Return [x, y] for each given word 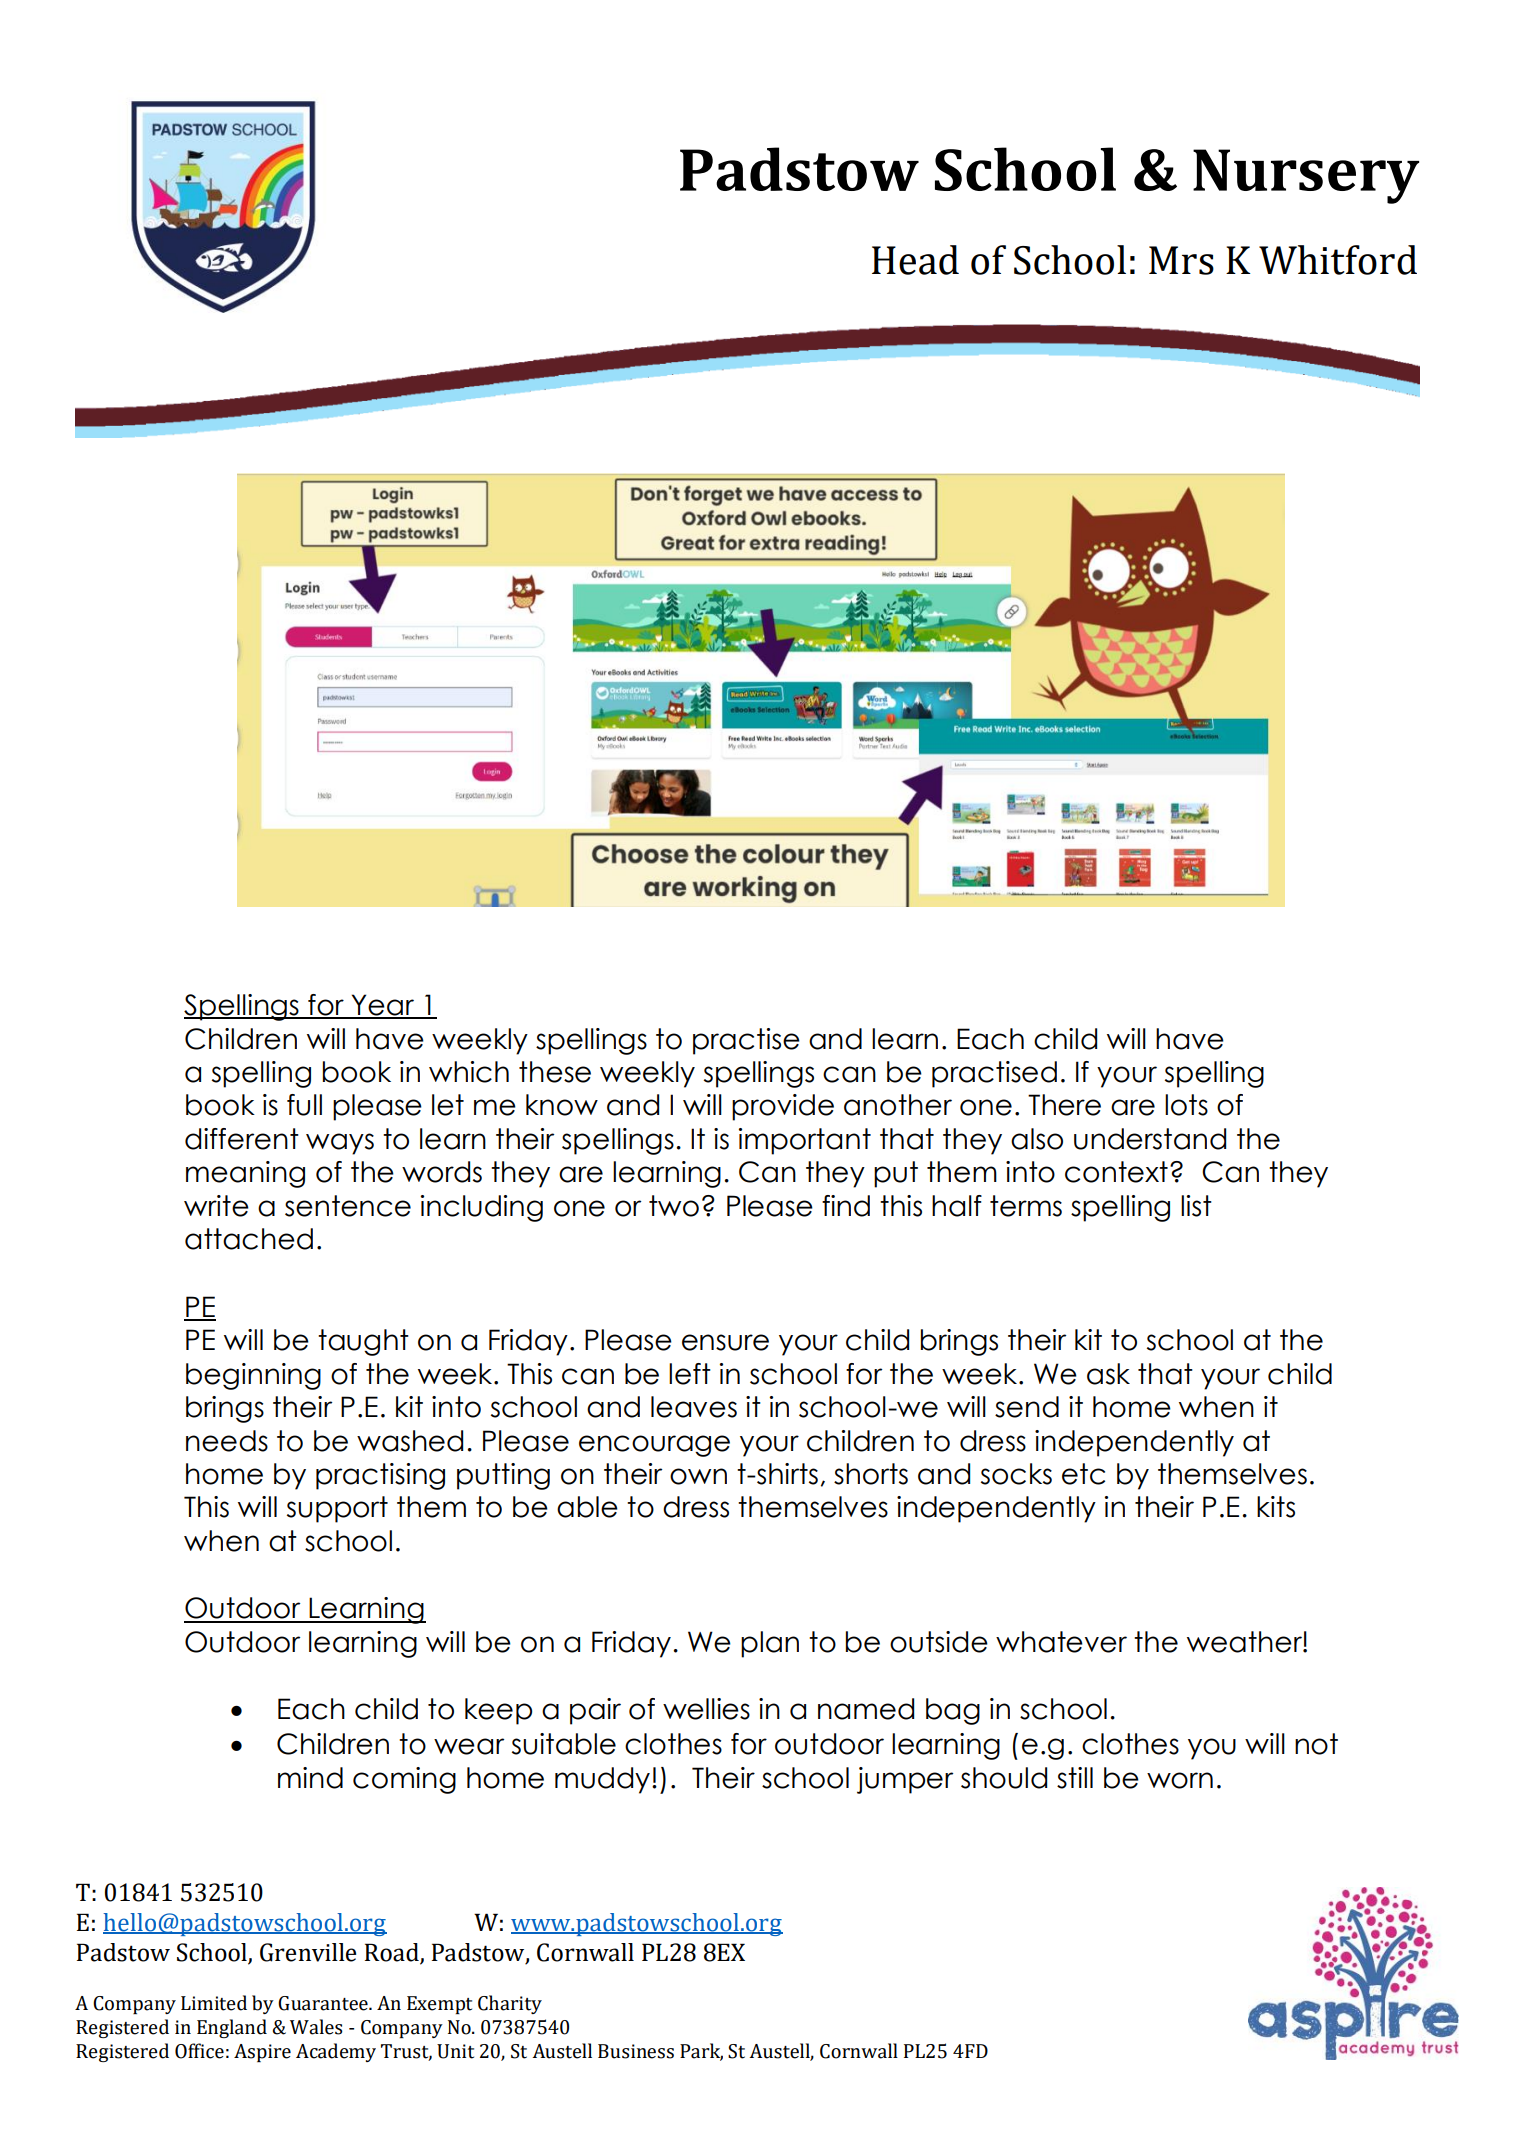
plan [770, 1644]
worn [1180, 1780]
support [337, 1509]
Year [383, 1006]
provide [783, 1107]
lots [1186, 1105]
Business [636, 2051]
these [555, 1072]
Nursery [1306, 176]
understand [1150, 1139]
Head [915, 260]
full [304, 1105]
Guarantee [324, 2003]
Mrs [1181, 260]
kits [1276, 1507]
